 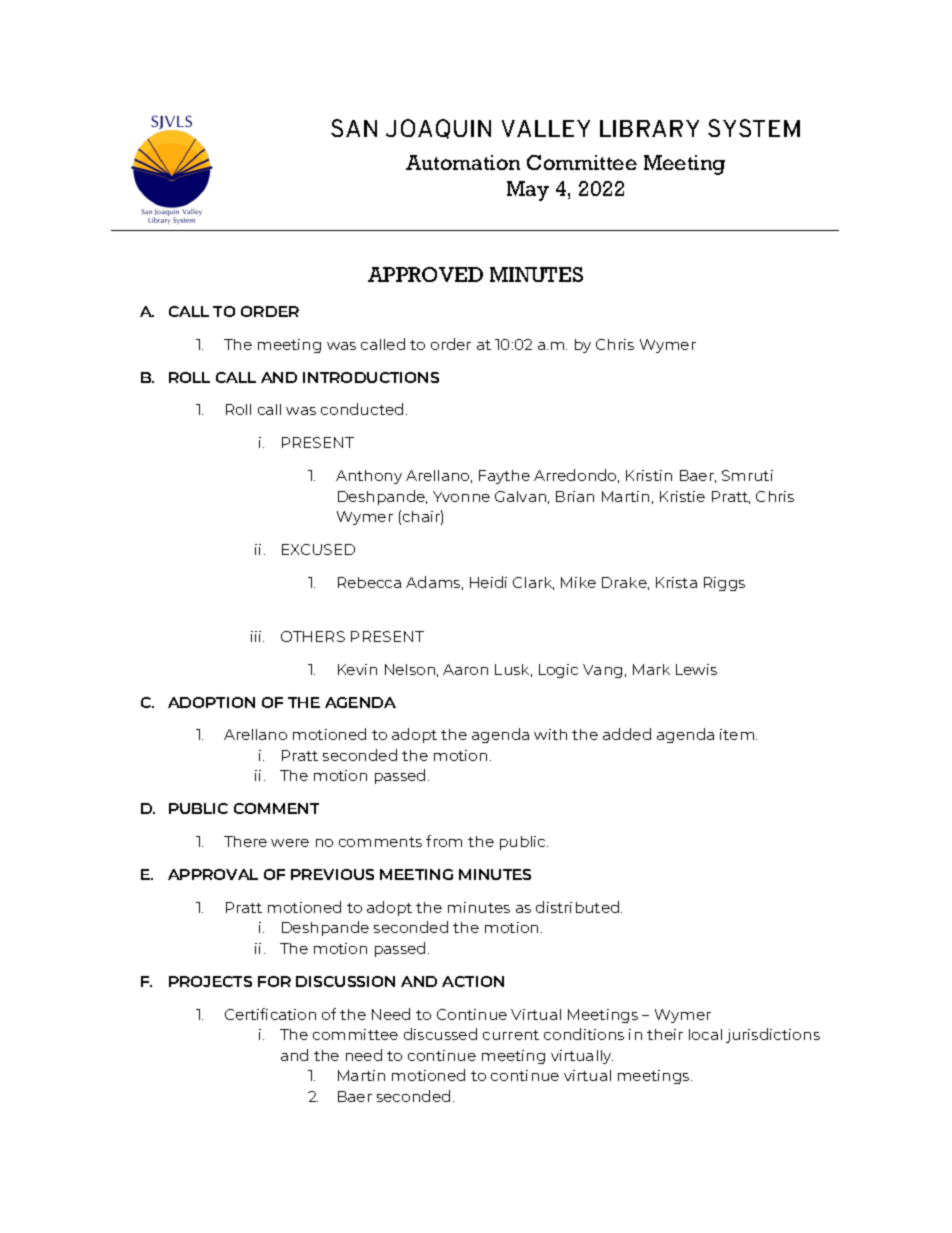 What do you see at coordinates (357, 669) in the screenshot?
I see `Kevin` at bounding box center [357, 669].
